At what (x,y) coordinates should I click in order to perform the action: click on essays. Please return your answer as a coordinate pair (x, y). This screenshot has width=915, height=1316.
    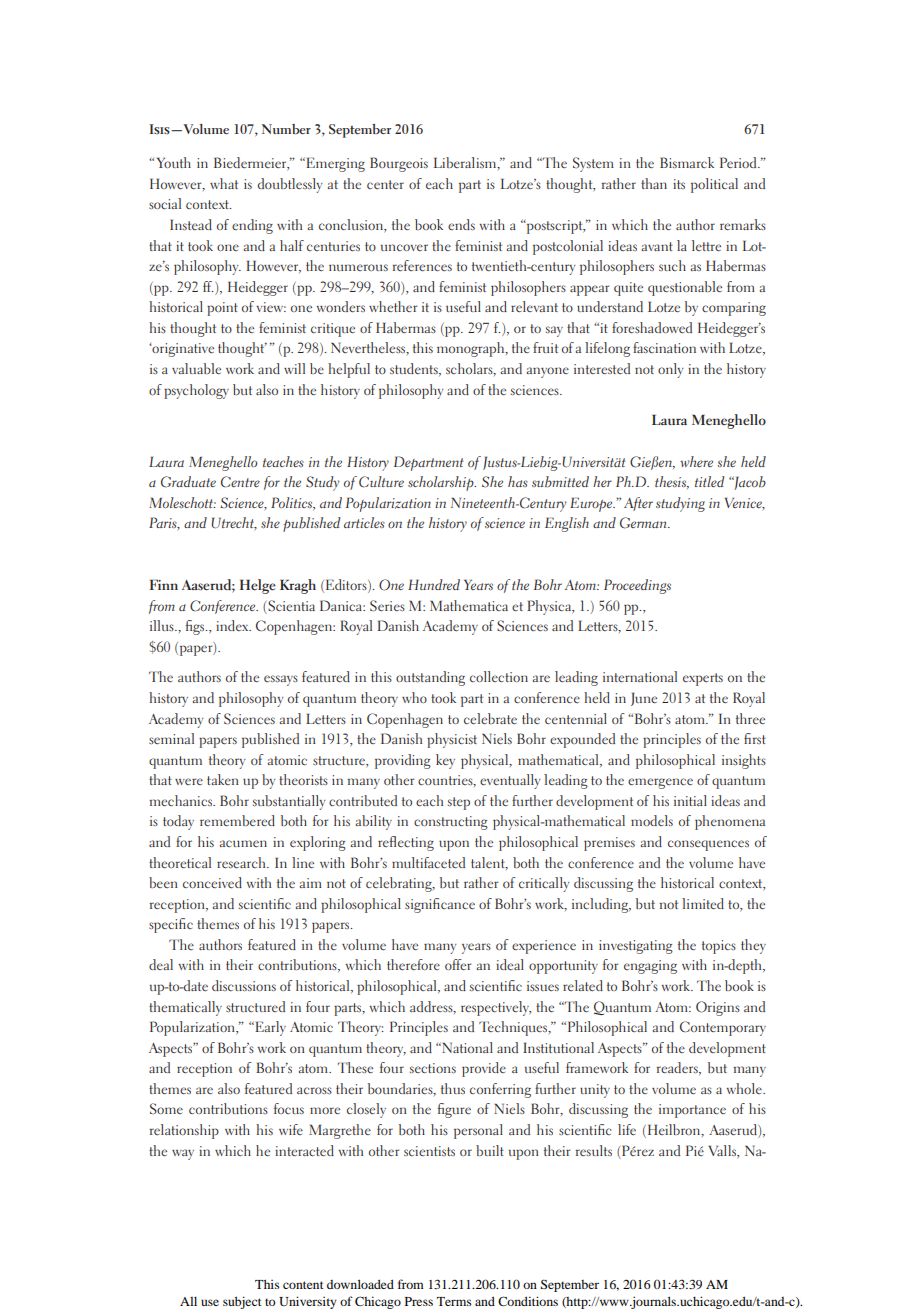
    Looking at the image, I should click on (281, 680).
